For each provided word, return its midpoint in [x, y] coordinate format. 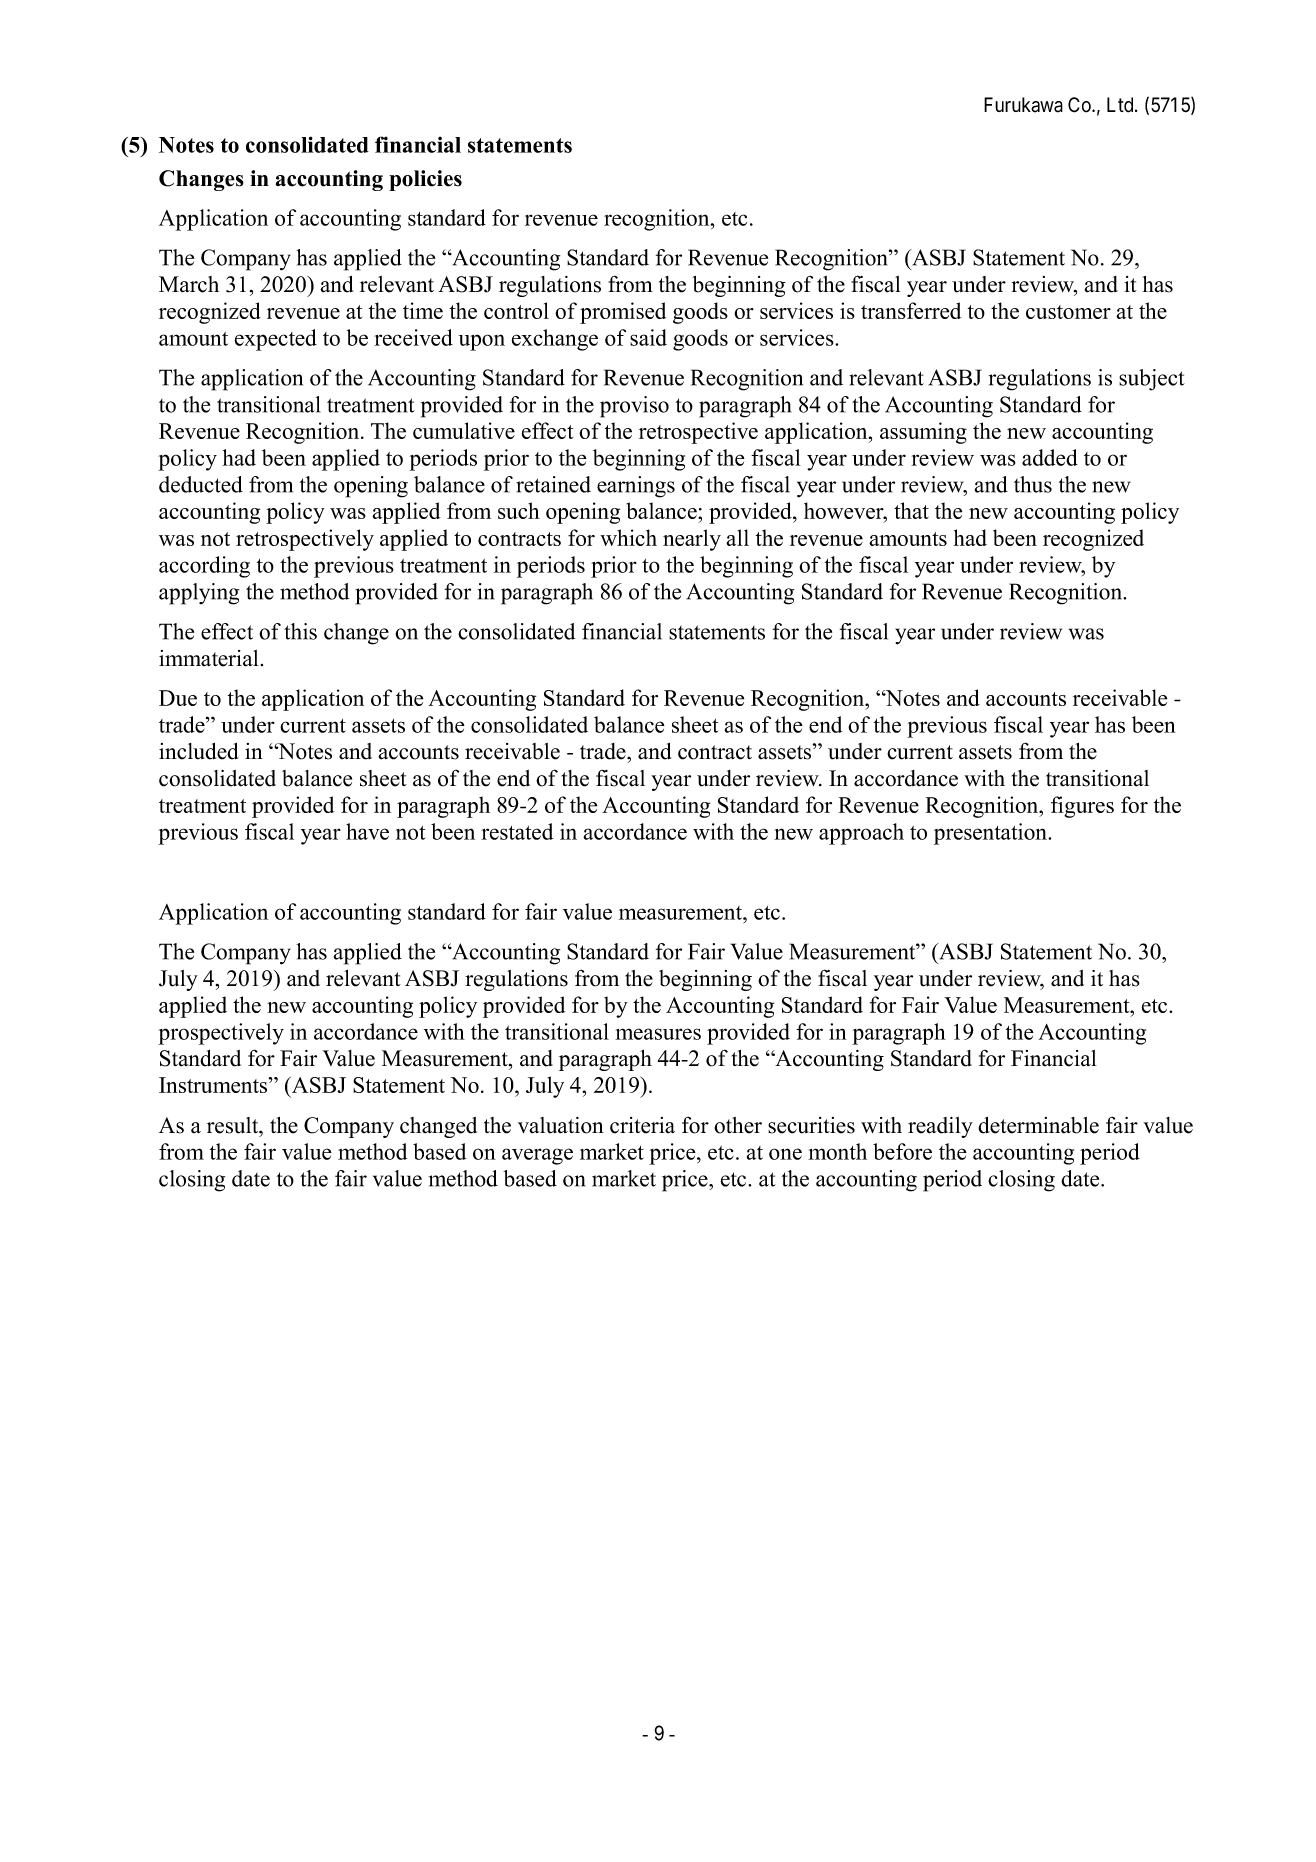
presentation [992, 834]
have [367, 831]
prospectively [221, 1034]
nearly [692, 540]
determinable [1038, 1125]
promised [623, 313]
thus [1033, 484]
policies [425, 180]
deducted [201, 484]
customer [1068, 312]
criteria [642, 1125]
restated [517, 831]
